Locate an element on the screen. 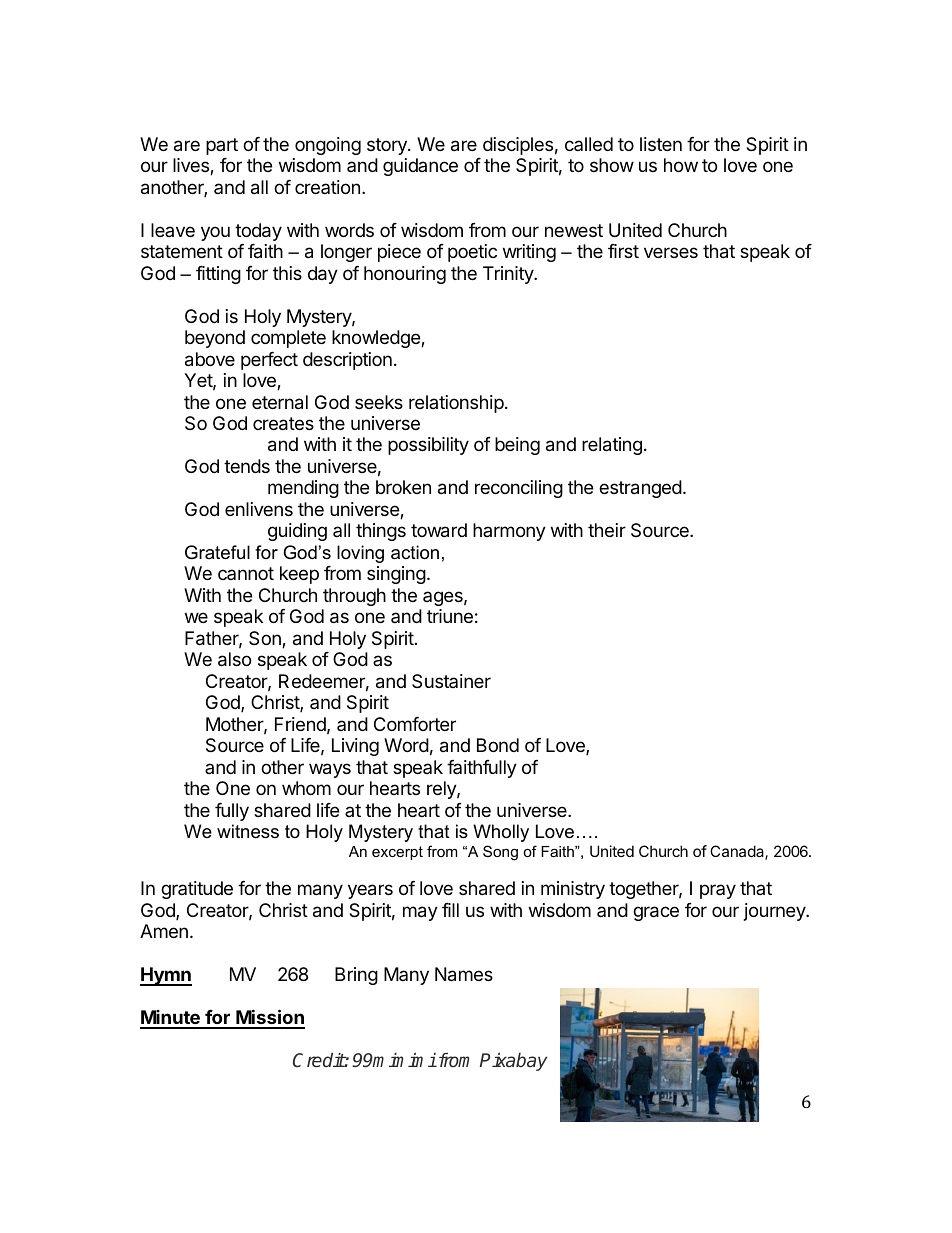 The width and height of the screenshot is (952, 1233). estranged is located at coordinates (640, 489).
